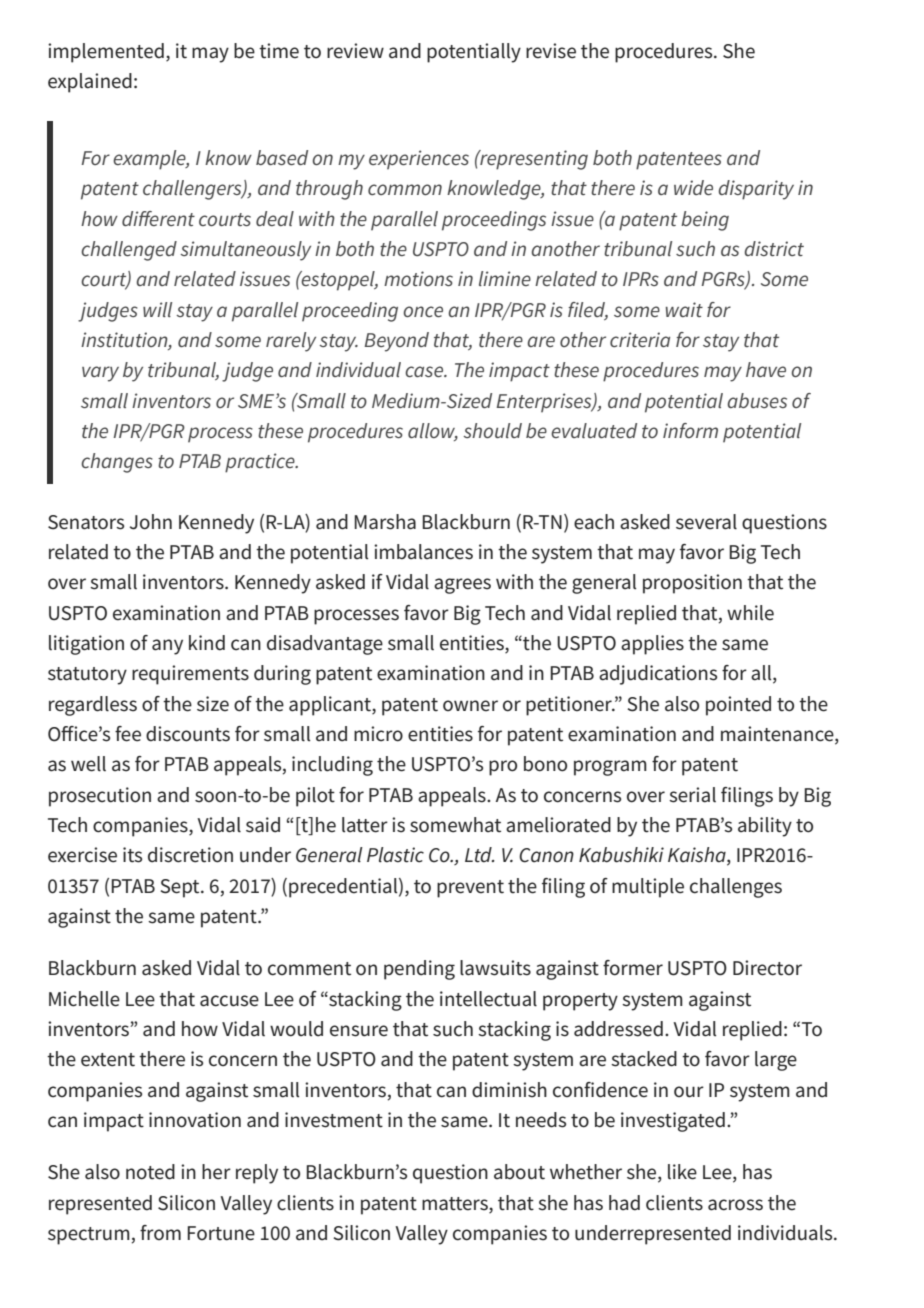 This page has width=924, height=1308. What do you see at coordinates (157, 309) in the page?
I see `will` at bounding box center [157, 309].
